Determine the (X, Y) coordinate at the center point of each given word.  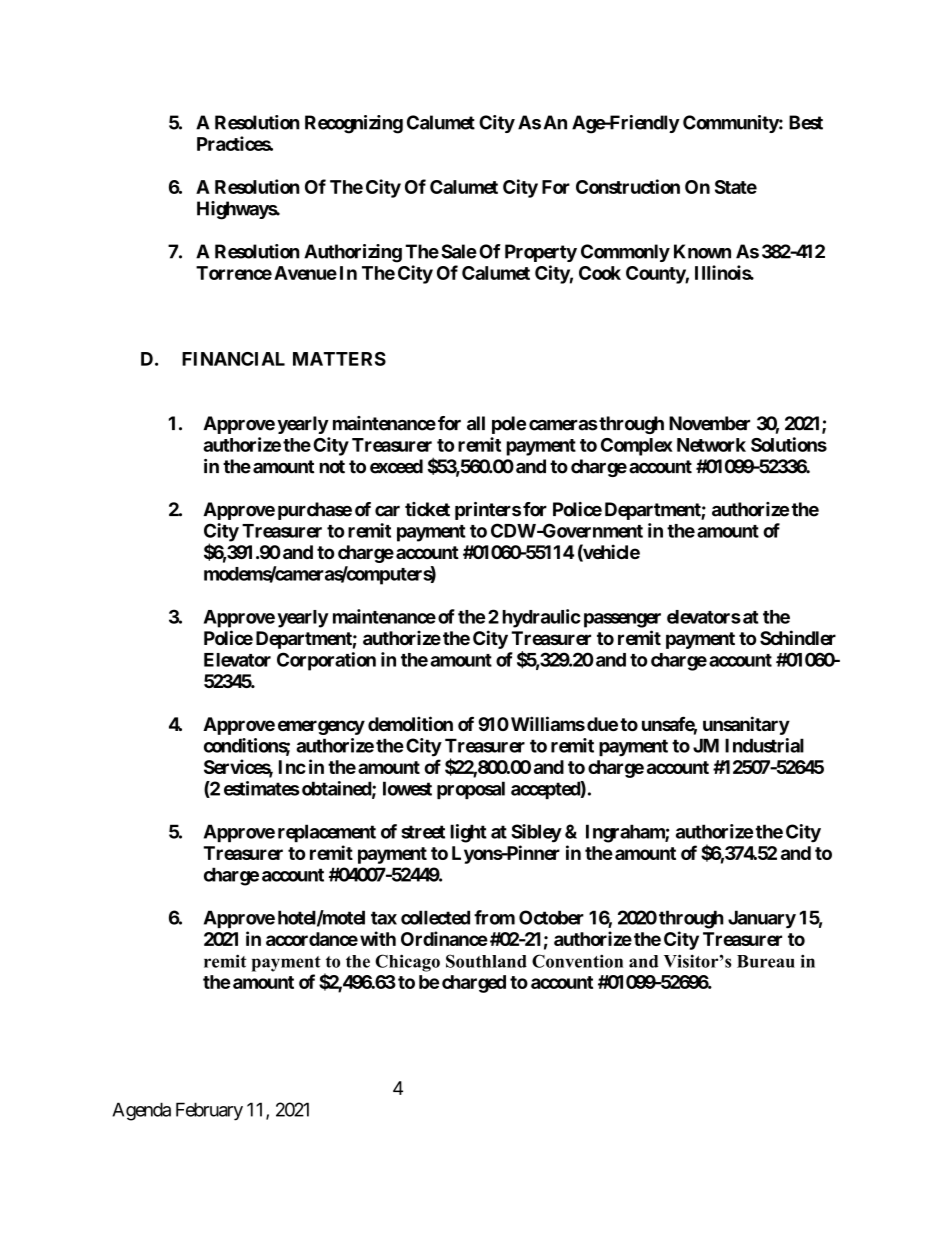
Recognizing (354, 124)
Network (711, 445)
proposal (471, 790)
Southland (486, 961)
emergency (321, 727)
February (209, 1111)
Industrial (764, 745)
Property (541, 253)
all (476, 423)
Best (806, 122)
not (332, 467)
